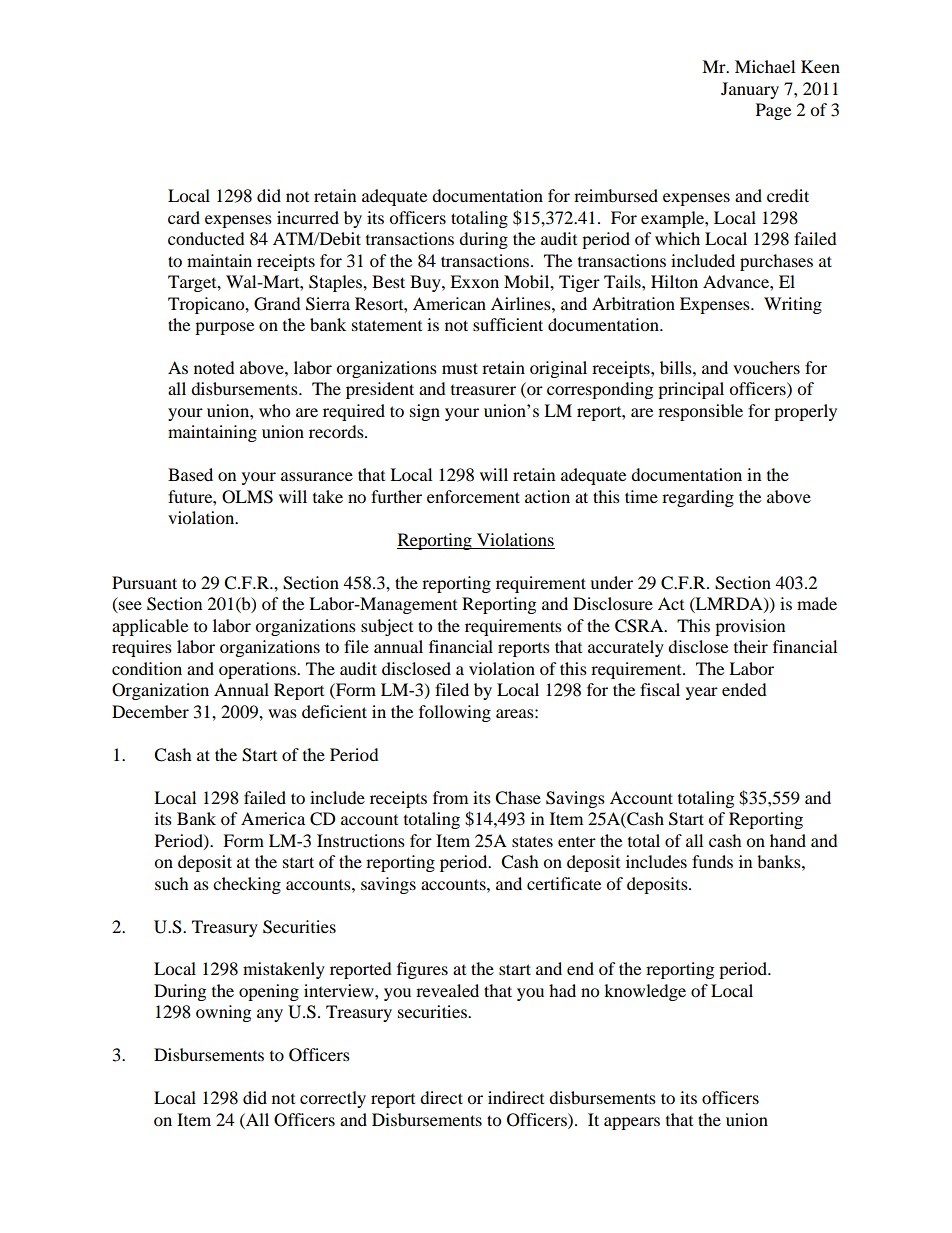  I want to click on owning, so click(223, 1013).
